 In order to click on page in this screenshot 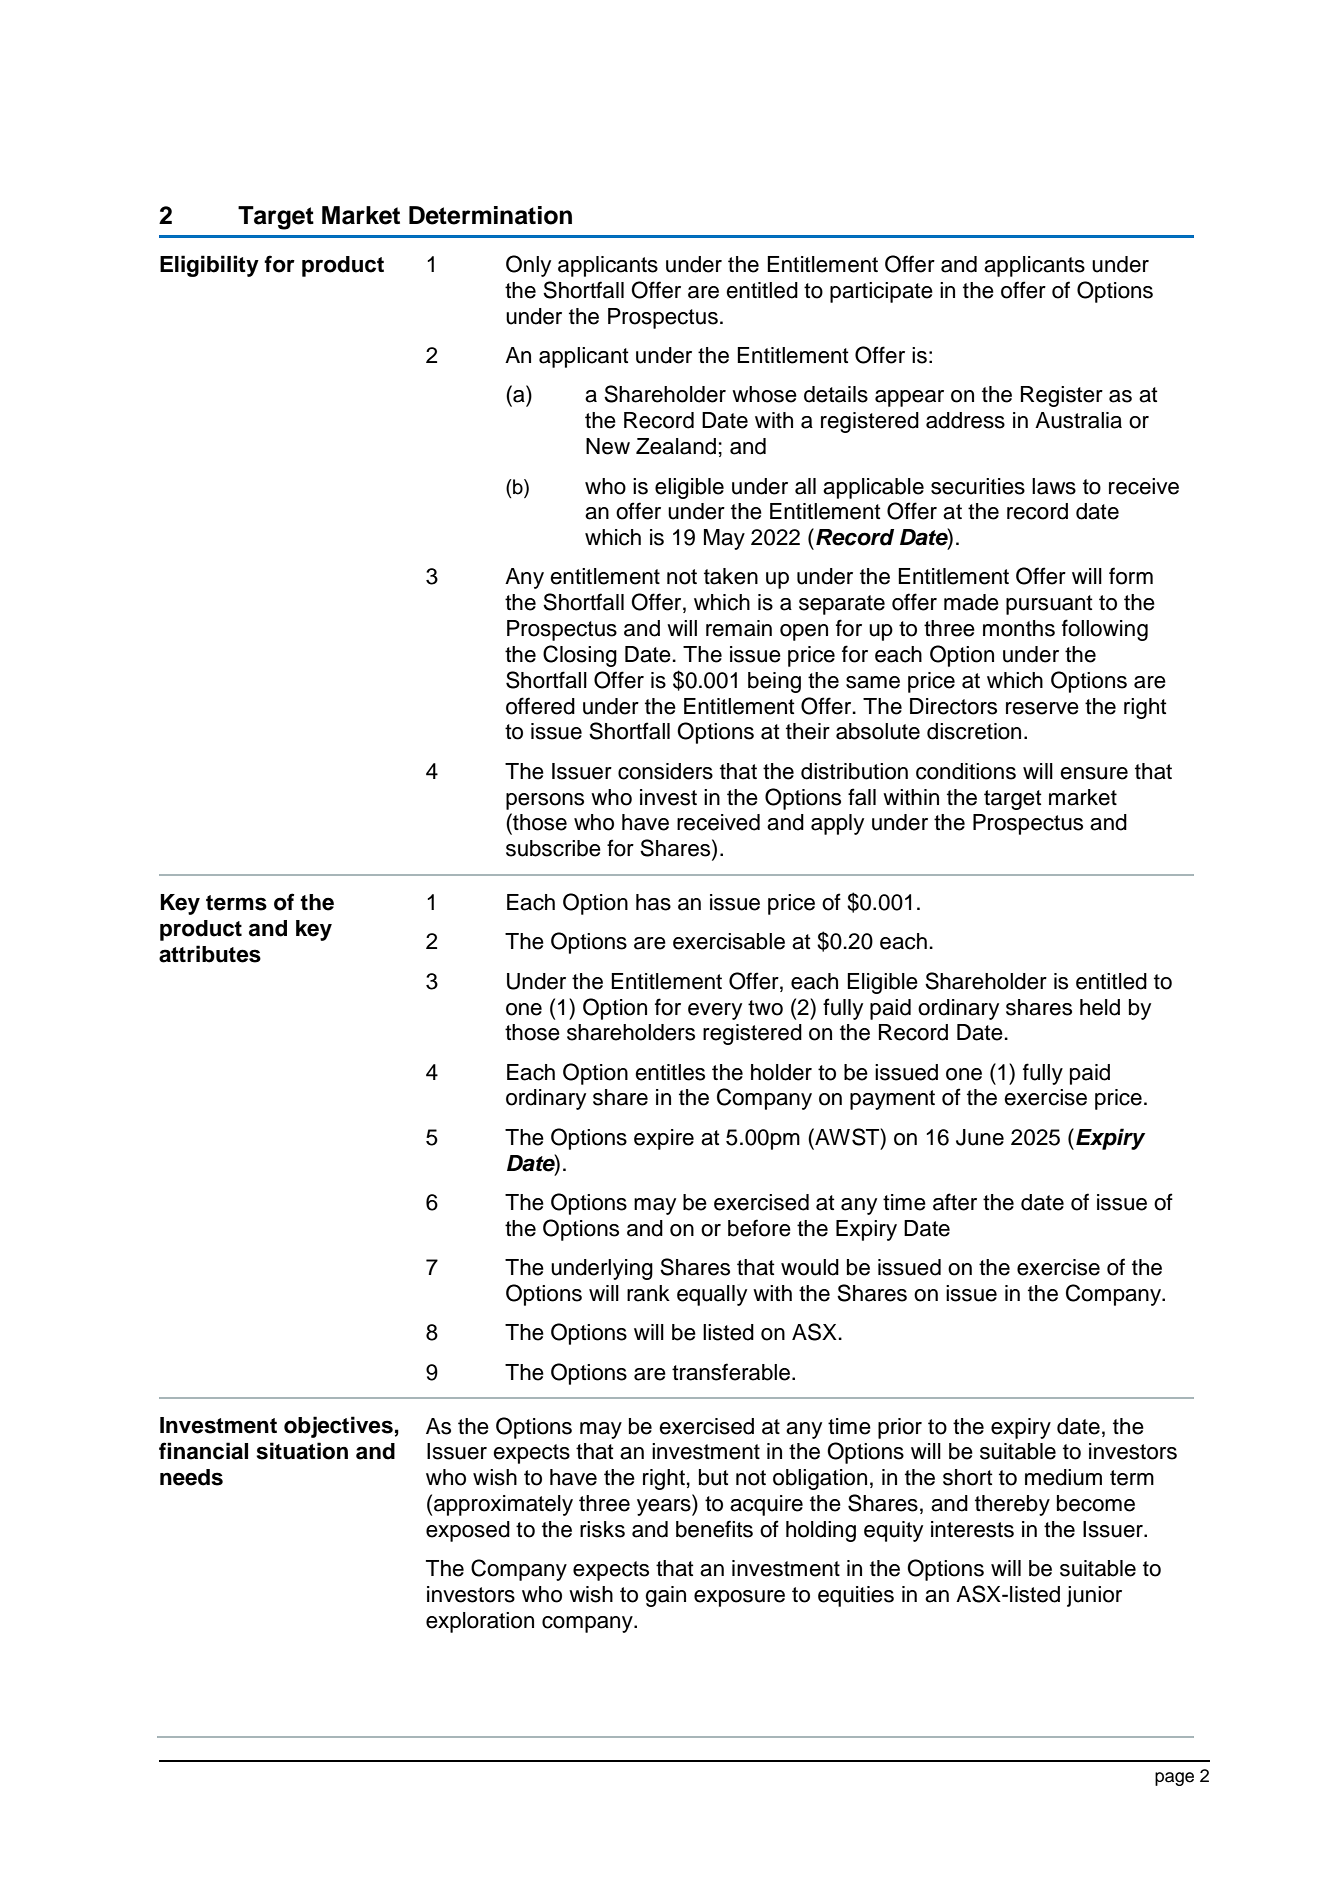, I will do `click(1174, 1779)`.
